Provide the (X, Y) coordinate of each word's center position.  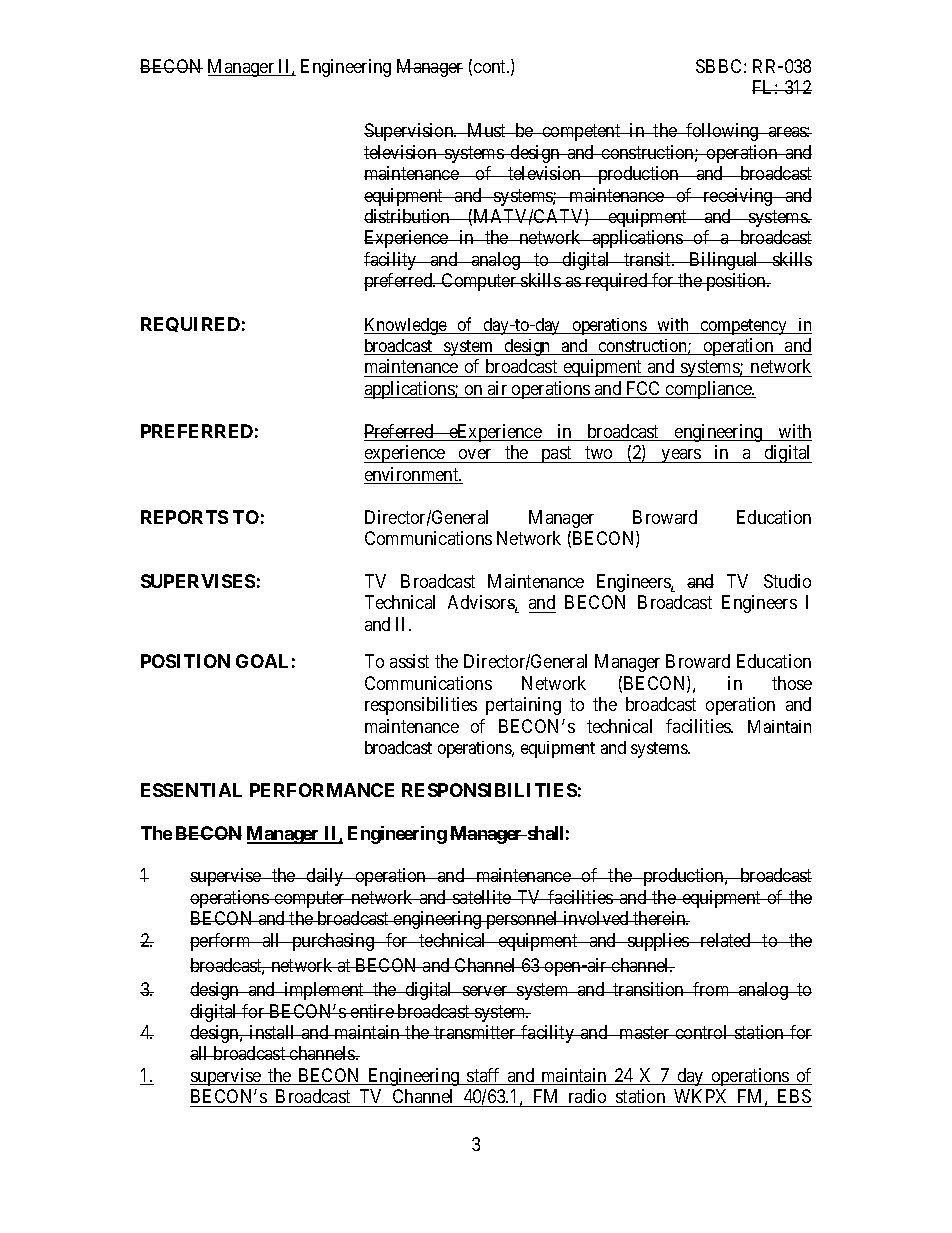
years (681, 456)
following (722, 132)
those (792, 683)
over (475, 454)
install (273, 1032)
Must (486, 130)
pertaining (523, 706)
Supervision (410, 132)
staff (484, 1076)
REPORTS (184, 517)
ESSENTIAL (191, 790)
